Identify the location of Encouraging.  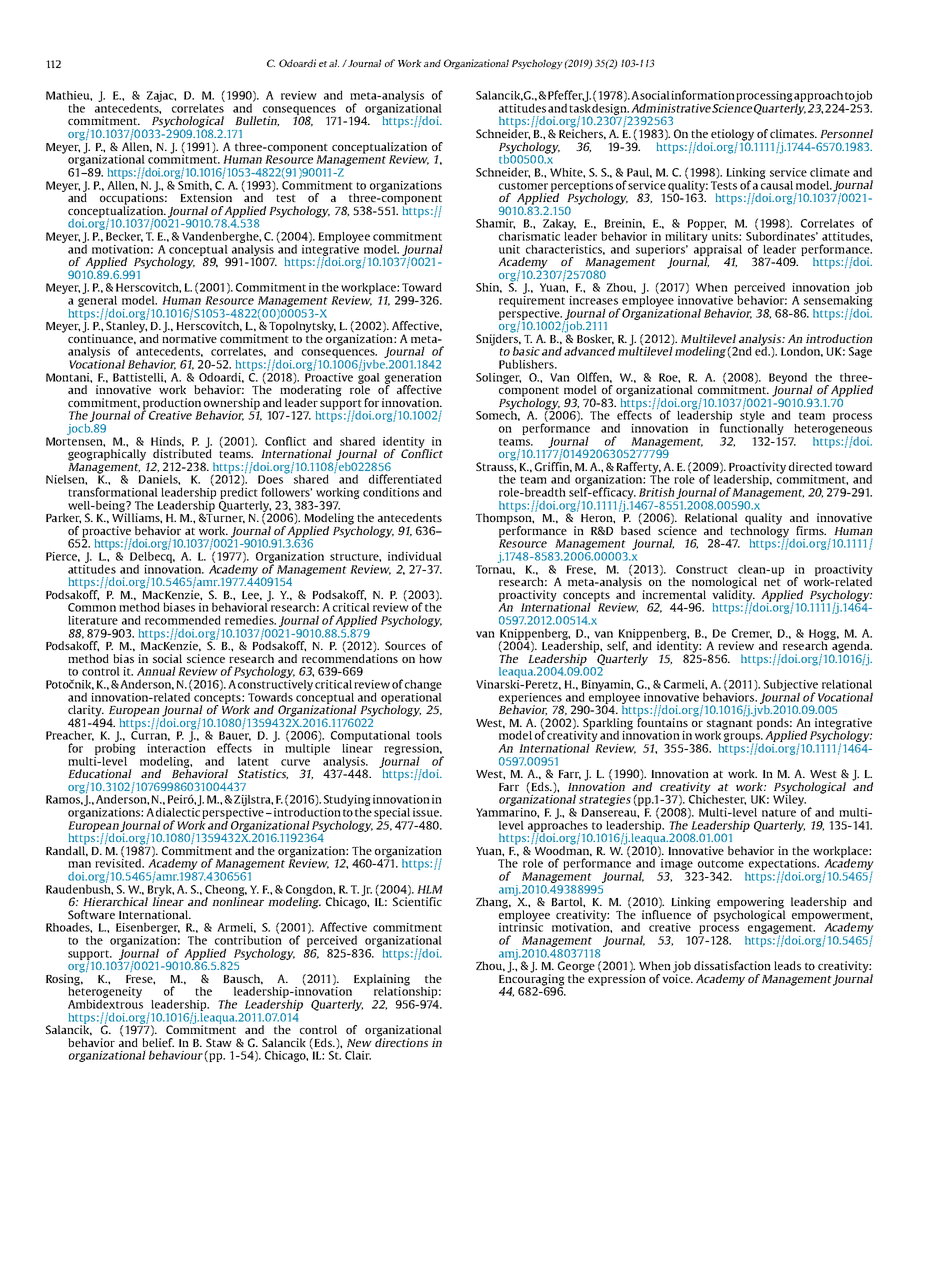
(532, 980).
